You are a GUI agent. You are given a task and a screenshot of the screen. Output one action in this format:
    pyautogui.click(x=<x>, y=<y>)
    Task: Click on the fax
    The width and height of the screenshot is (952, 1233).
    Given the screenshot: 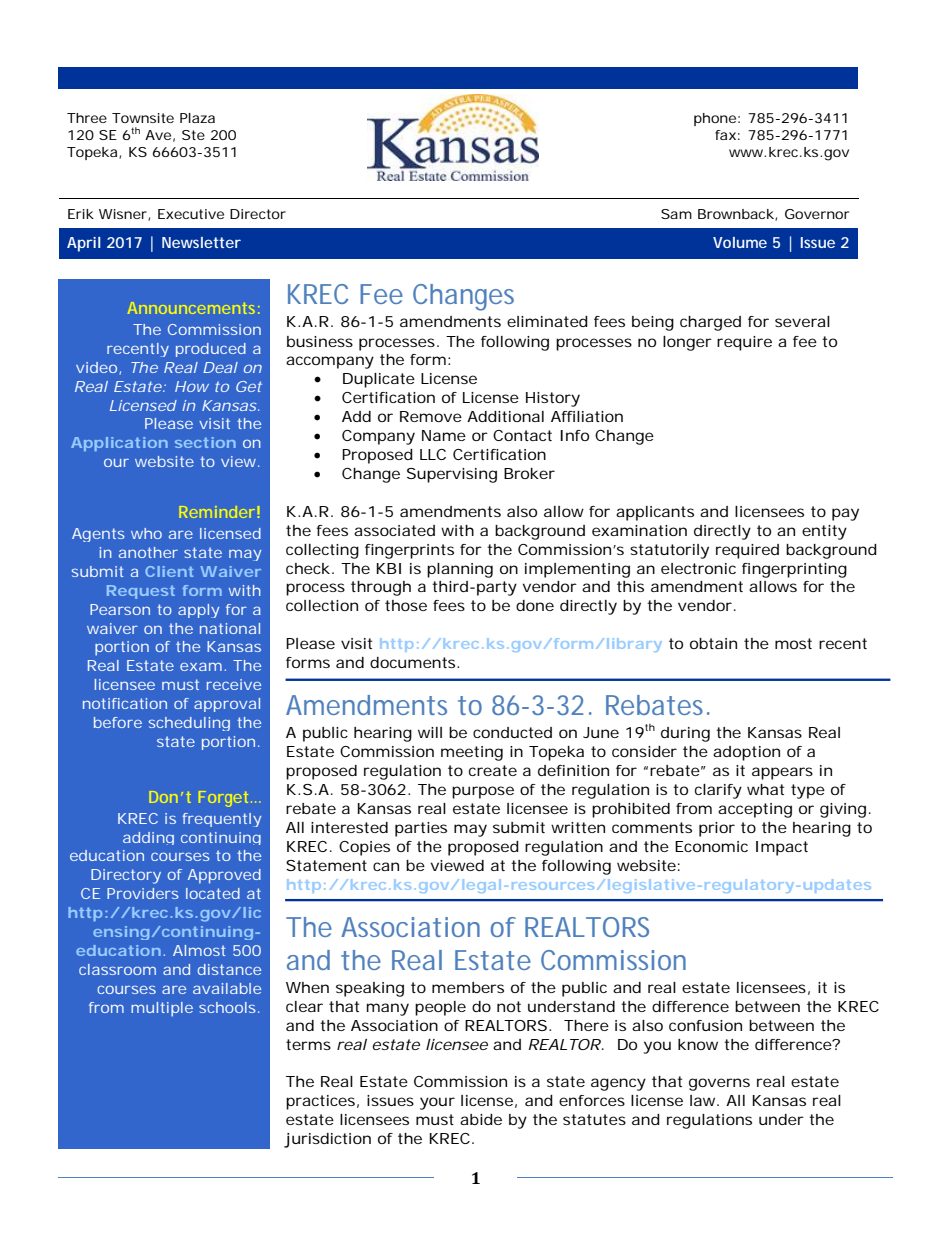 What is the action you would take?
    pyautogui.click(x=725, y=135)
